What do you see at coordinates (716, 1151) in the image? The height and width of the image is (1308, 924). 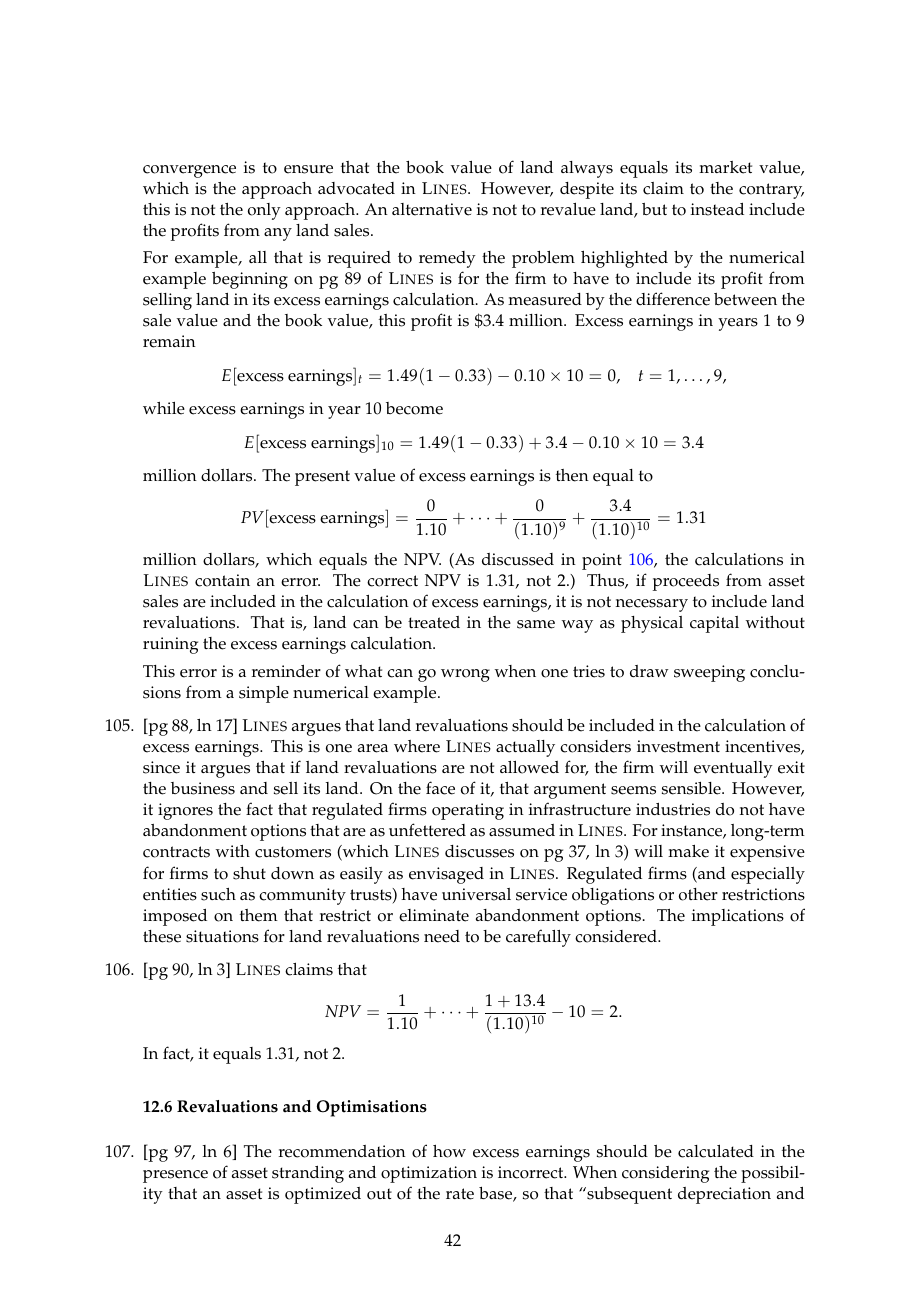 I see `calculated` at bounding box center [716, 1151].
